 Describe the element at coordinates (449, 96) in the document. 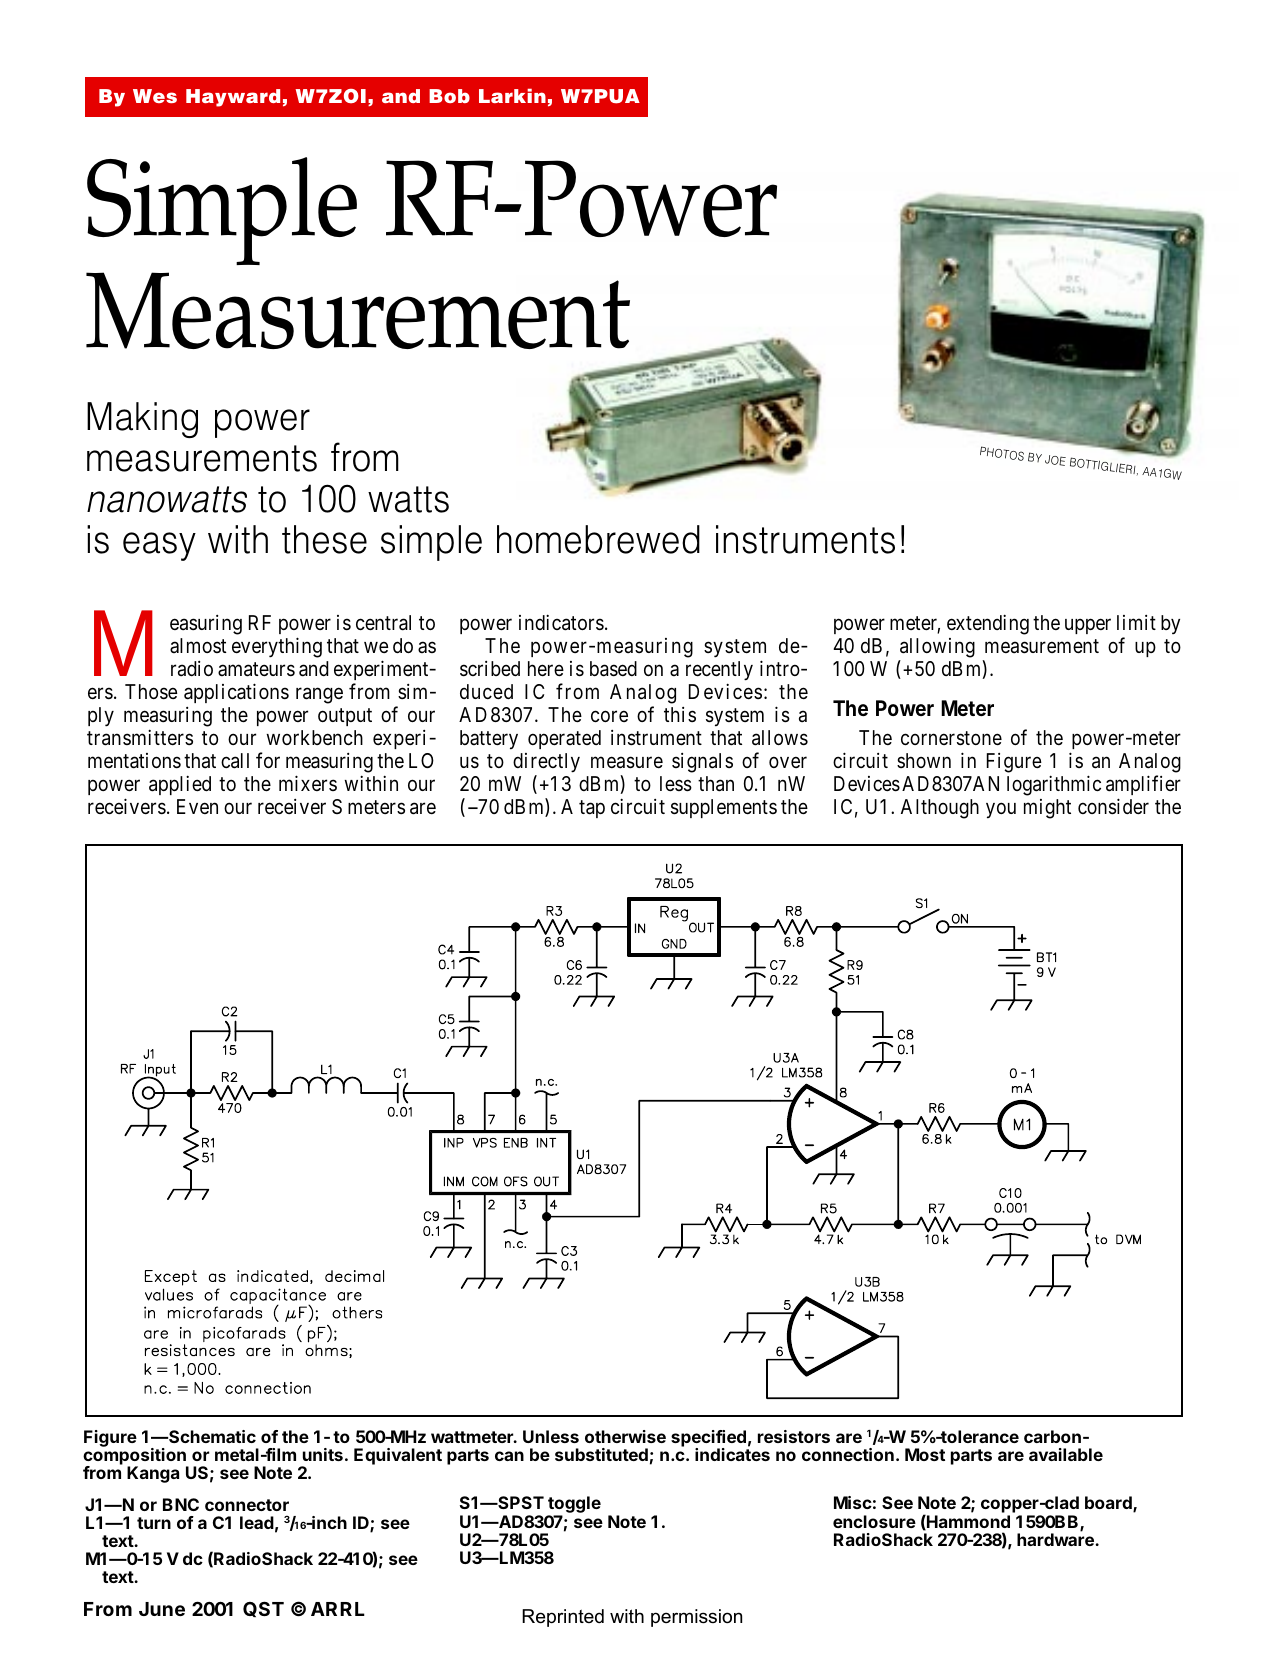

I see `Bob` at that location.
